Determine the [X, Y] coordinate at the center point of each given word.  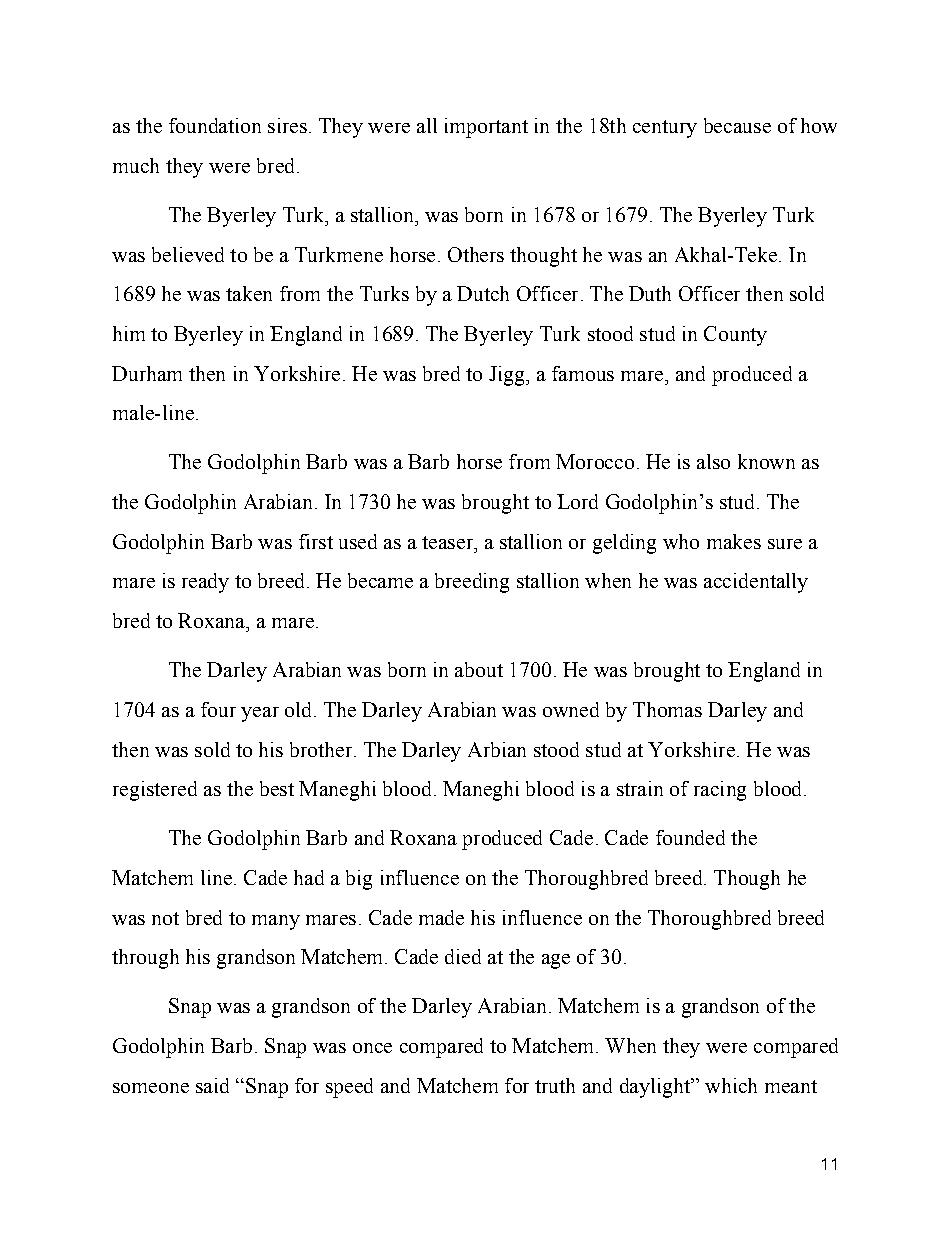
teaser [448, 542]
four [218, 709]
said [212, 1085]
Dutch [483, 293]
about [479, 669]
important [486, 128]
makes [734, 541]
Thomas [667, 709]
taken [249, 293]
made [441, 917]
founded [690, 837]
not [165, 918]
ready [205, 583]
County [735, 336]
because [737, 125]
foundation [215, 125]
